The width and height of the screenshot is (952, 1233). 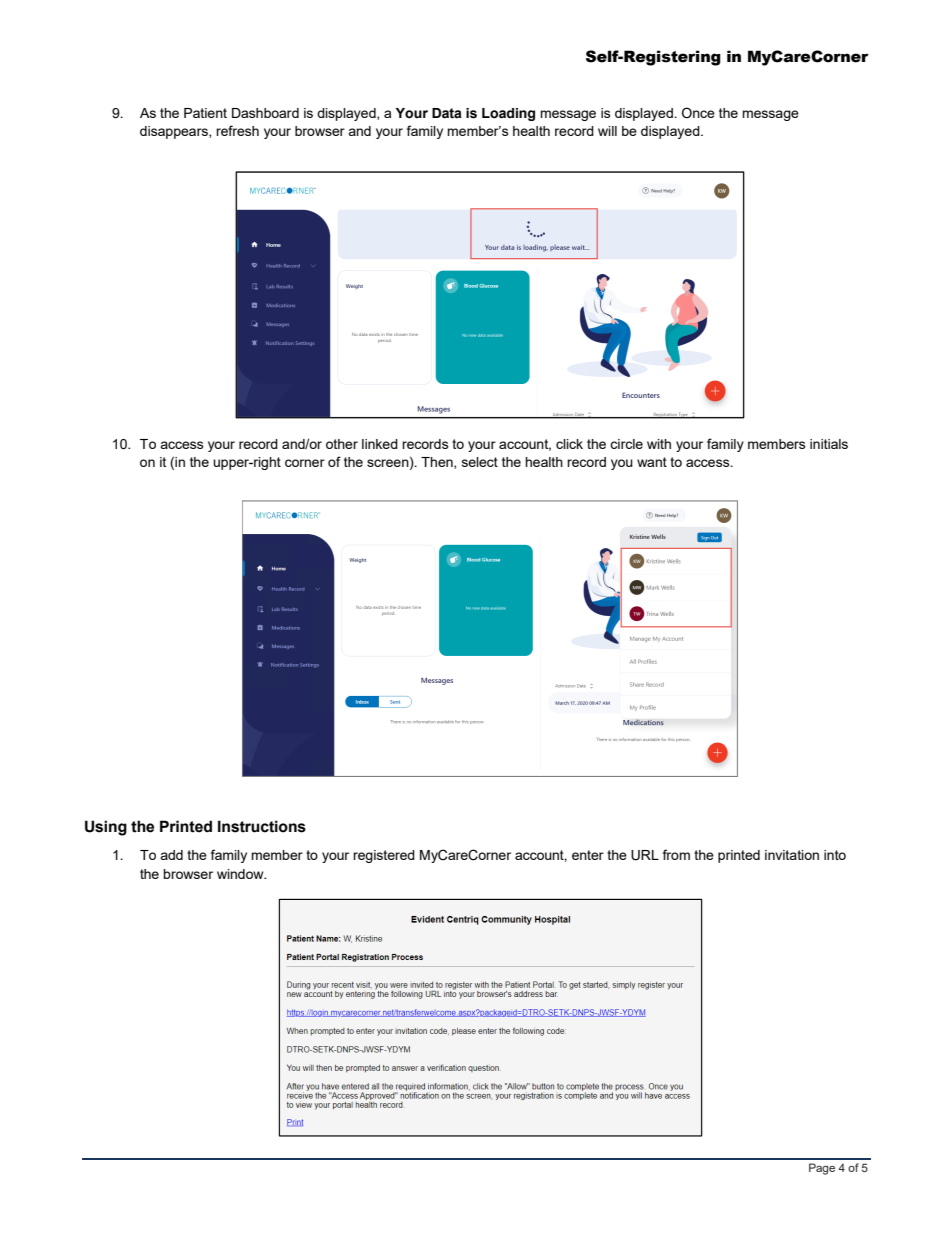 What do you see at coordinates (384, 856) in the screenshot?
I see `registered` at bounding box center [384, 856].
